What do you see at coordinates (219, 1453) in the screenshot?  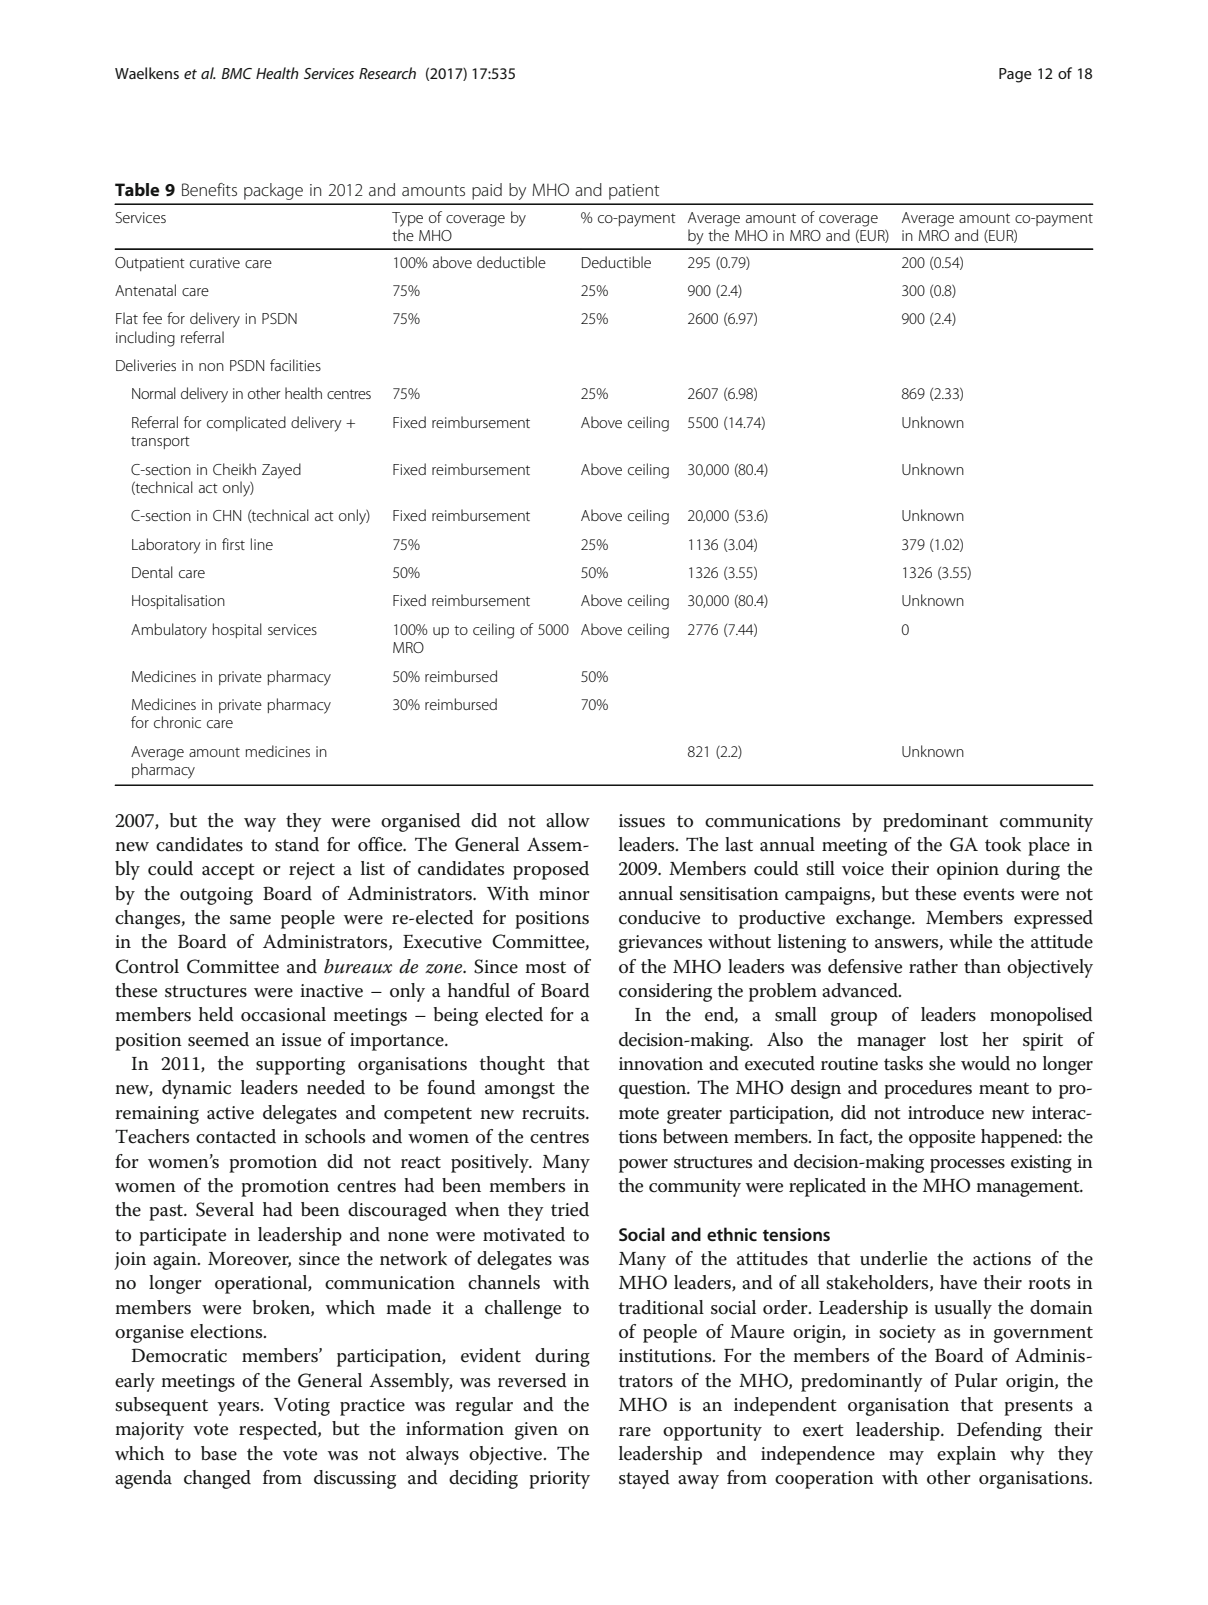 I see `base` at bounding box center [219, 1453].
